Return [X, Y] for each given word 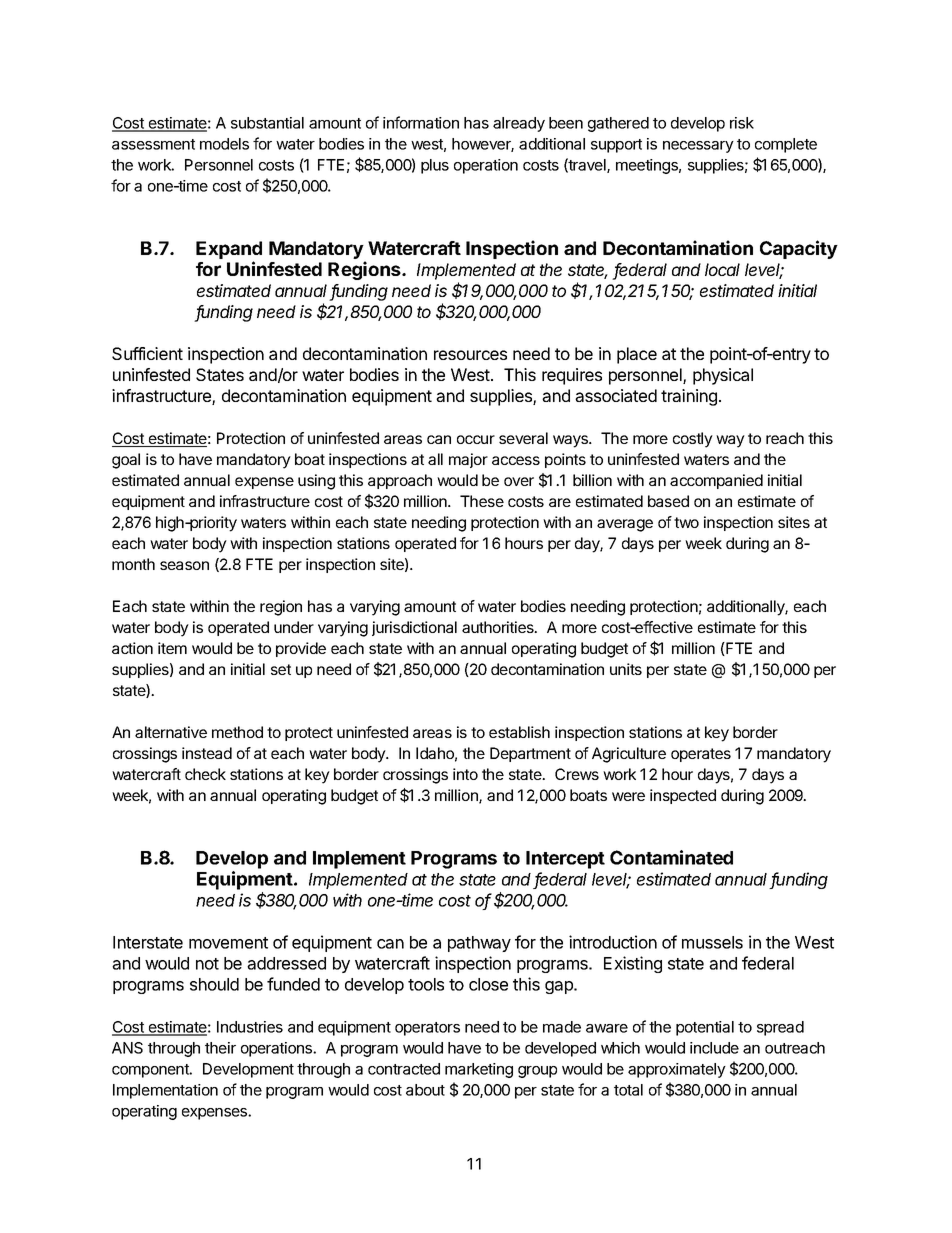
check [205, 774]
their [220, 1048]
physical [723, 376]
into [465, 774]
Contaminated [671, 857]
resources [470, 355]
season [184, 565]
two [686, 522]
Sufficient [147, 353]
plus [435, 166]
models [224, 144]
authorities [499, 627]
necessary [698, 147]
